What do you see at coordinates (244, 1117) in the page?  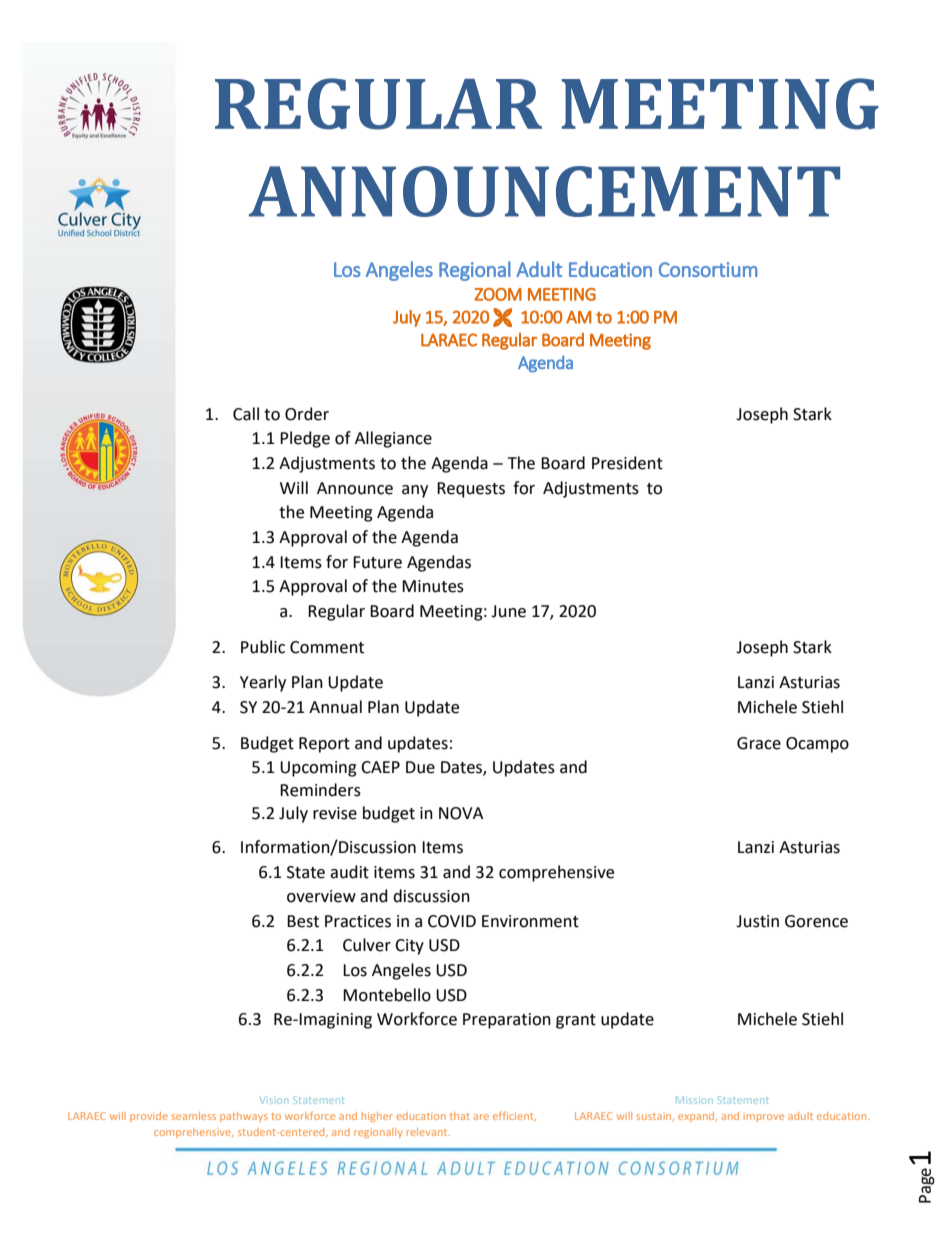 I see `pathways` at bounding box center [244, 1117].
